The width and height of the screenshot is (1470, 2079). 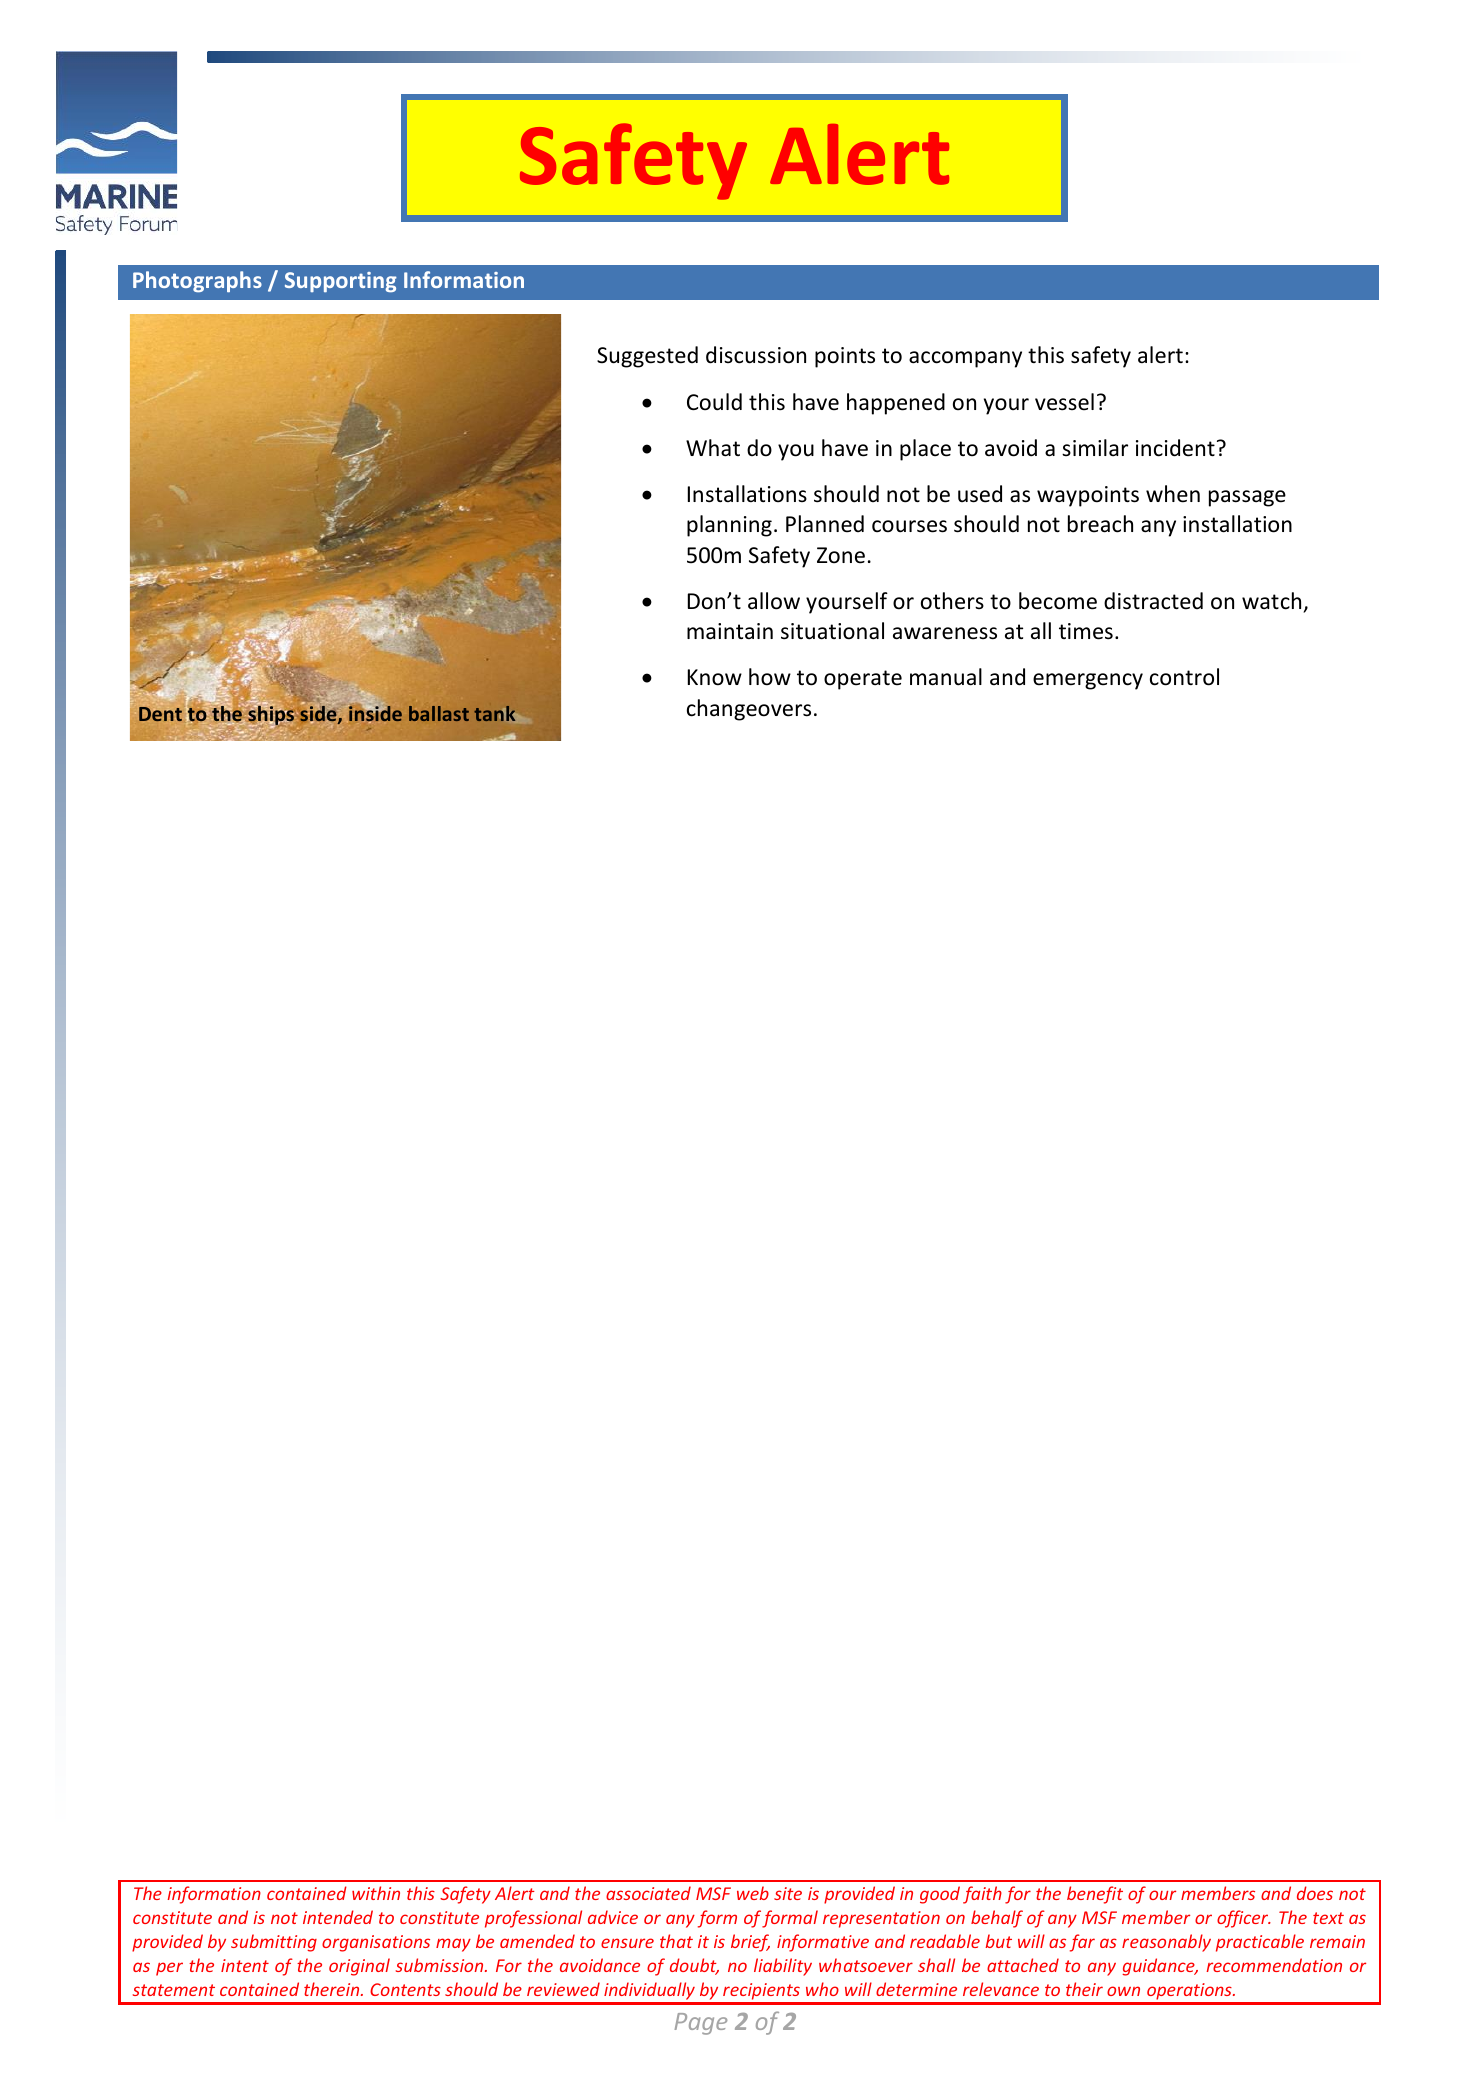 What do you see at coordinates (1088, 681) in the screenshot?
I see `emergency` at bounding box center [1088, 681].
